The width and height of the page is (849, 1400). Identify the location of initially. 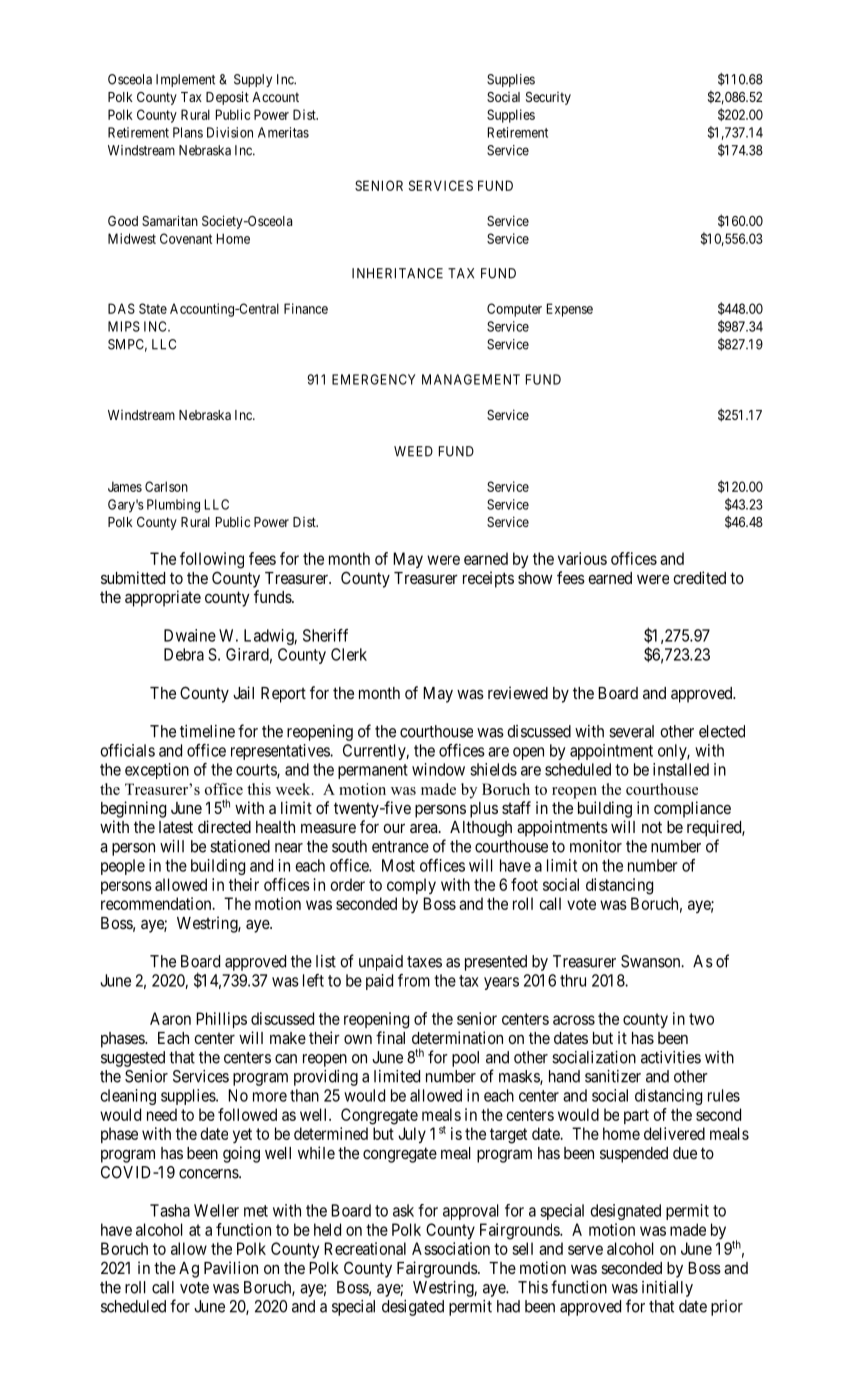
(667, 1289).
